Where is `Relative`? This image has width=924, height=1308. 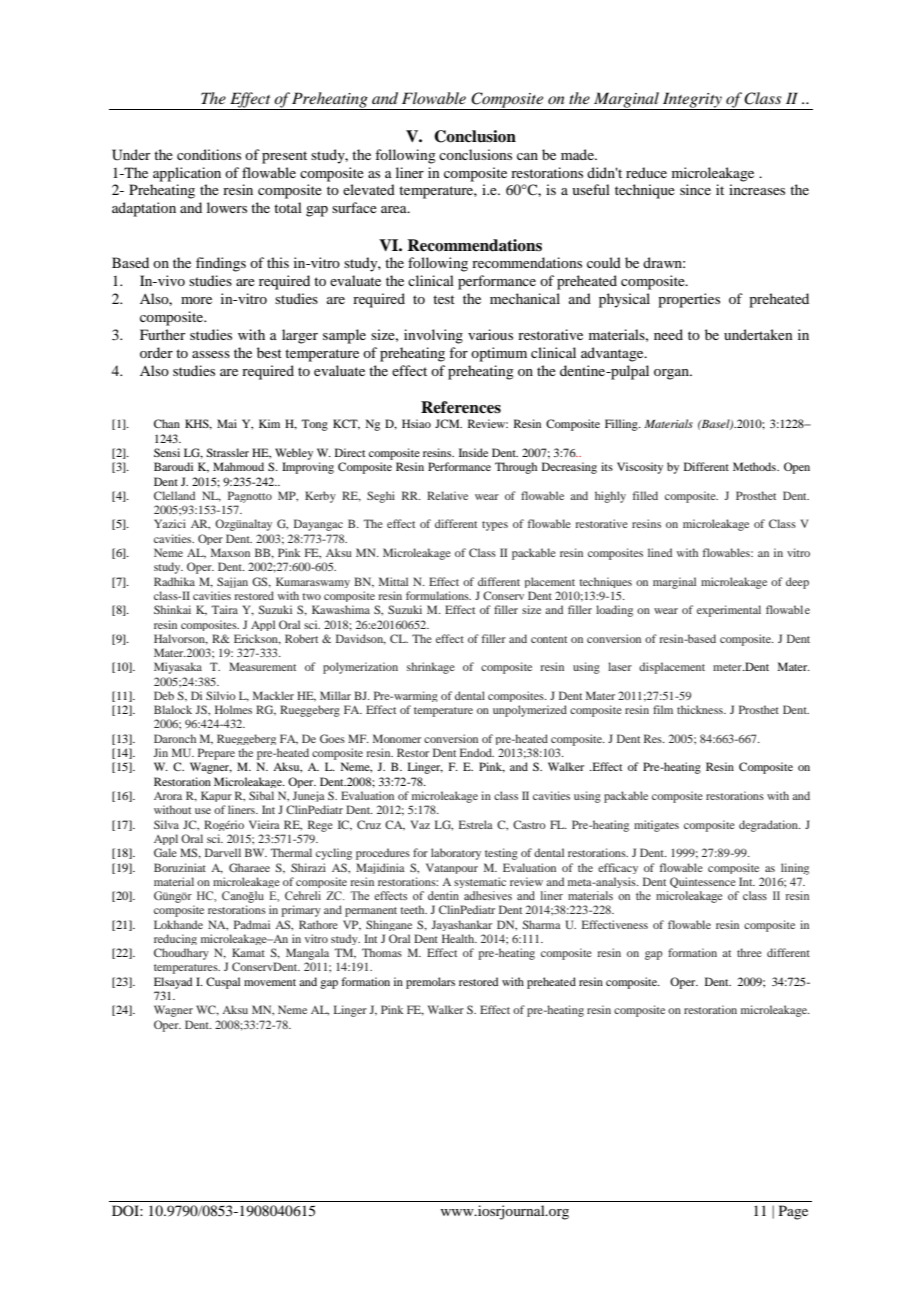
Relative is located at coordinates (447, 495).
